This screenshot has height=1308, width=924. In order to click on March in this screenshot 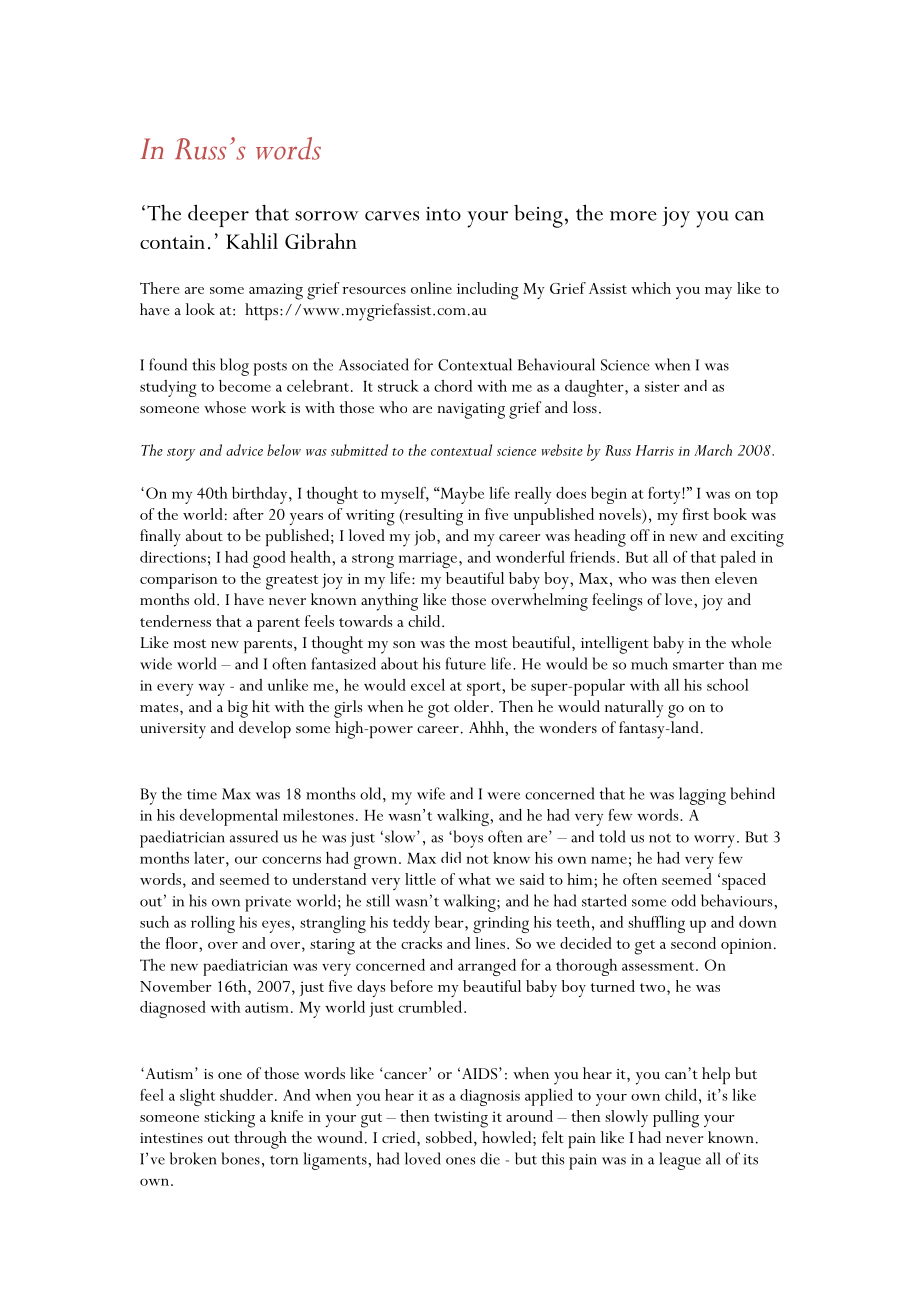, I will do `click(713, 450)`.
